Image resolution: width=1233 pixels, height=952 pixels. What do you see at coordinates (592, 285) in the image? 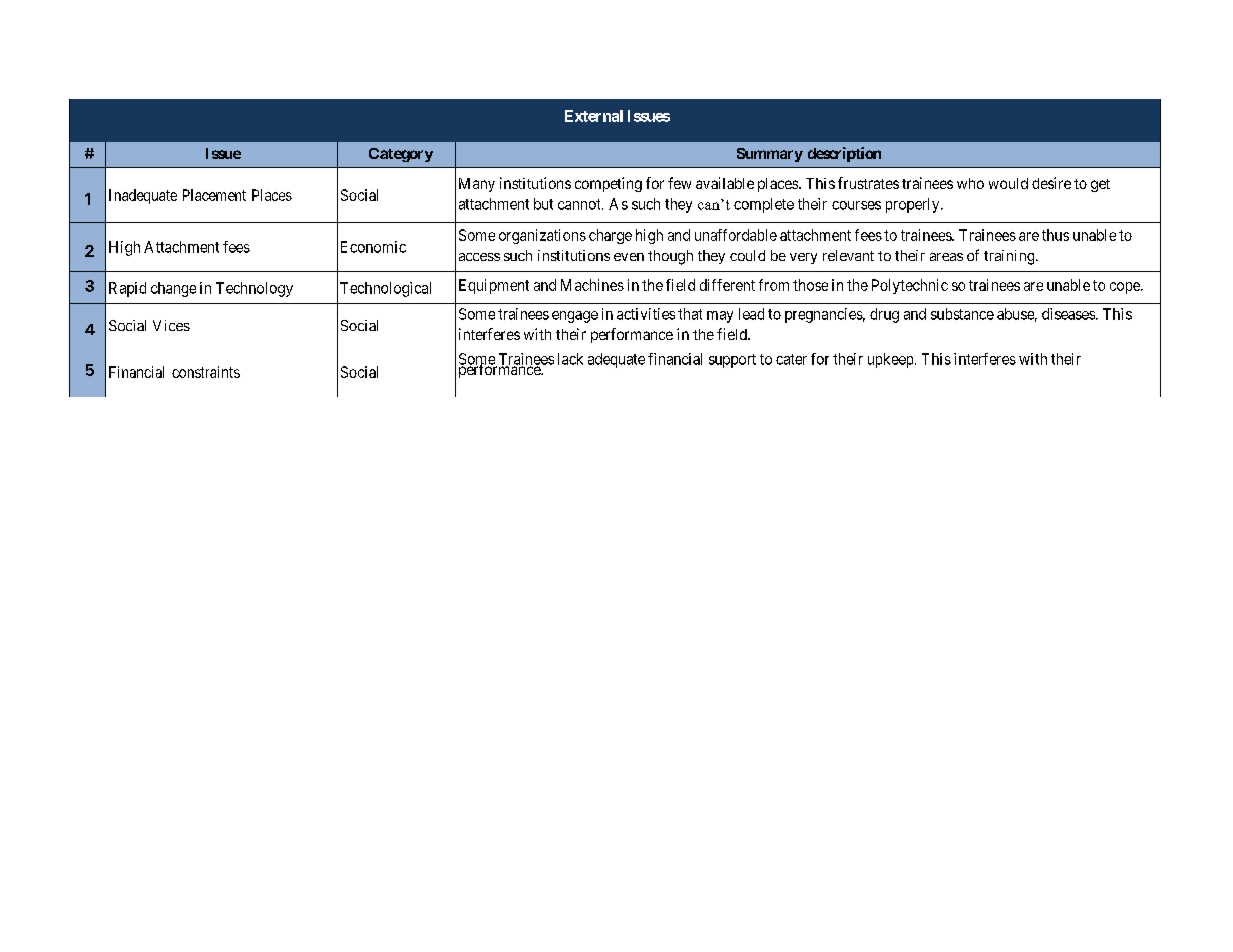
I see `Machines` at bounding box center [592, 285].
